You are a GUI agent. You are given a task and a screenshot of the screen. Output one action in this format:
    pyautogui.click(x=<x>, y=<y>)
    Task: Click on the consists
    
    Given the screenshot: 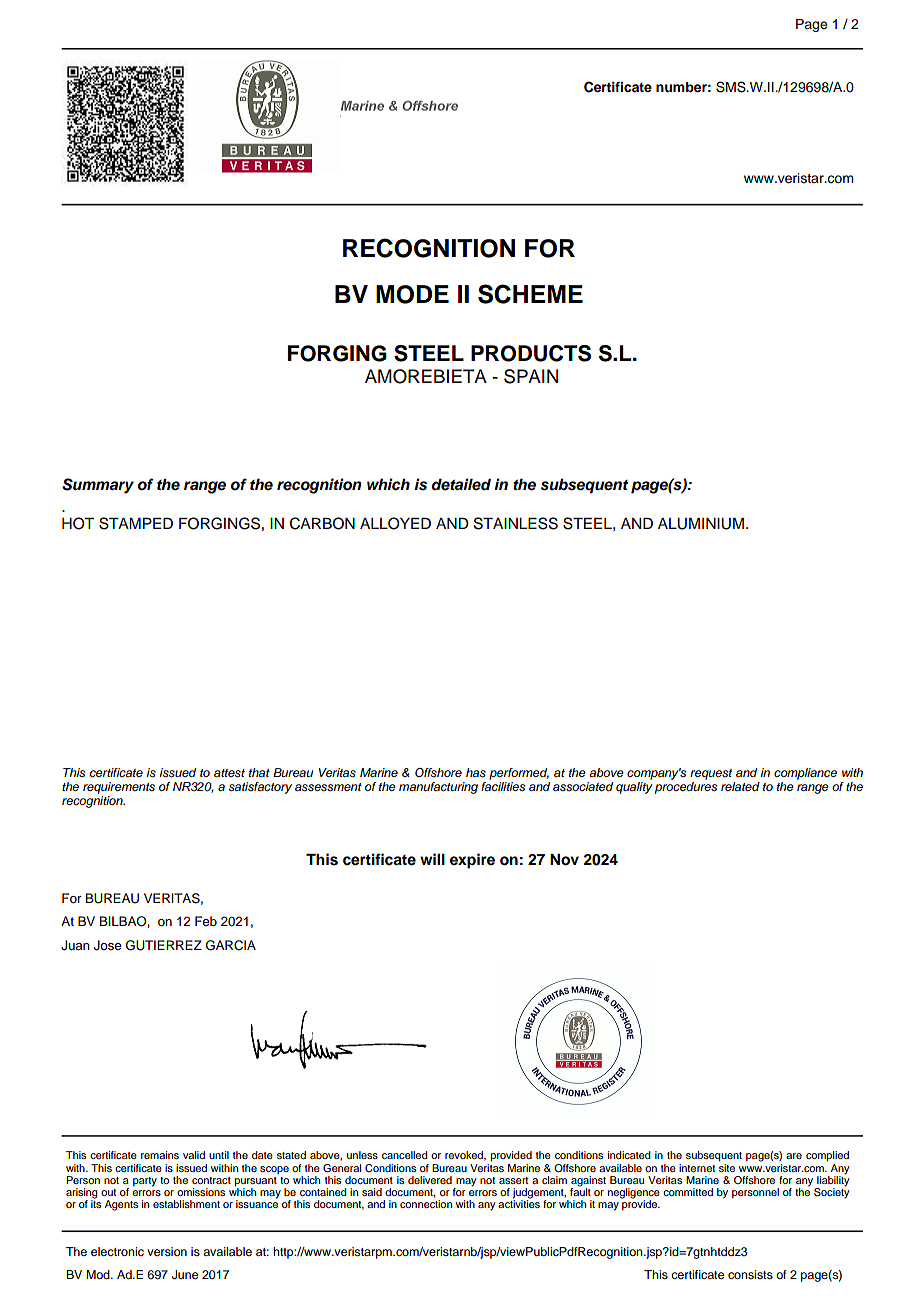 What is the action you would take?
    pyautogui.click(x=750, y=1274)
